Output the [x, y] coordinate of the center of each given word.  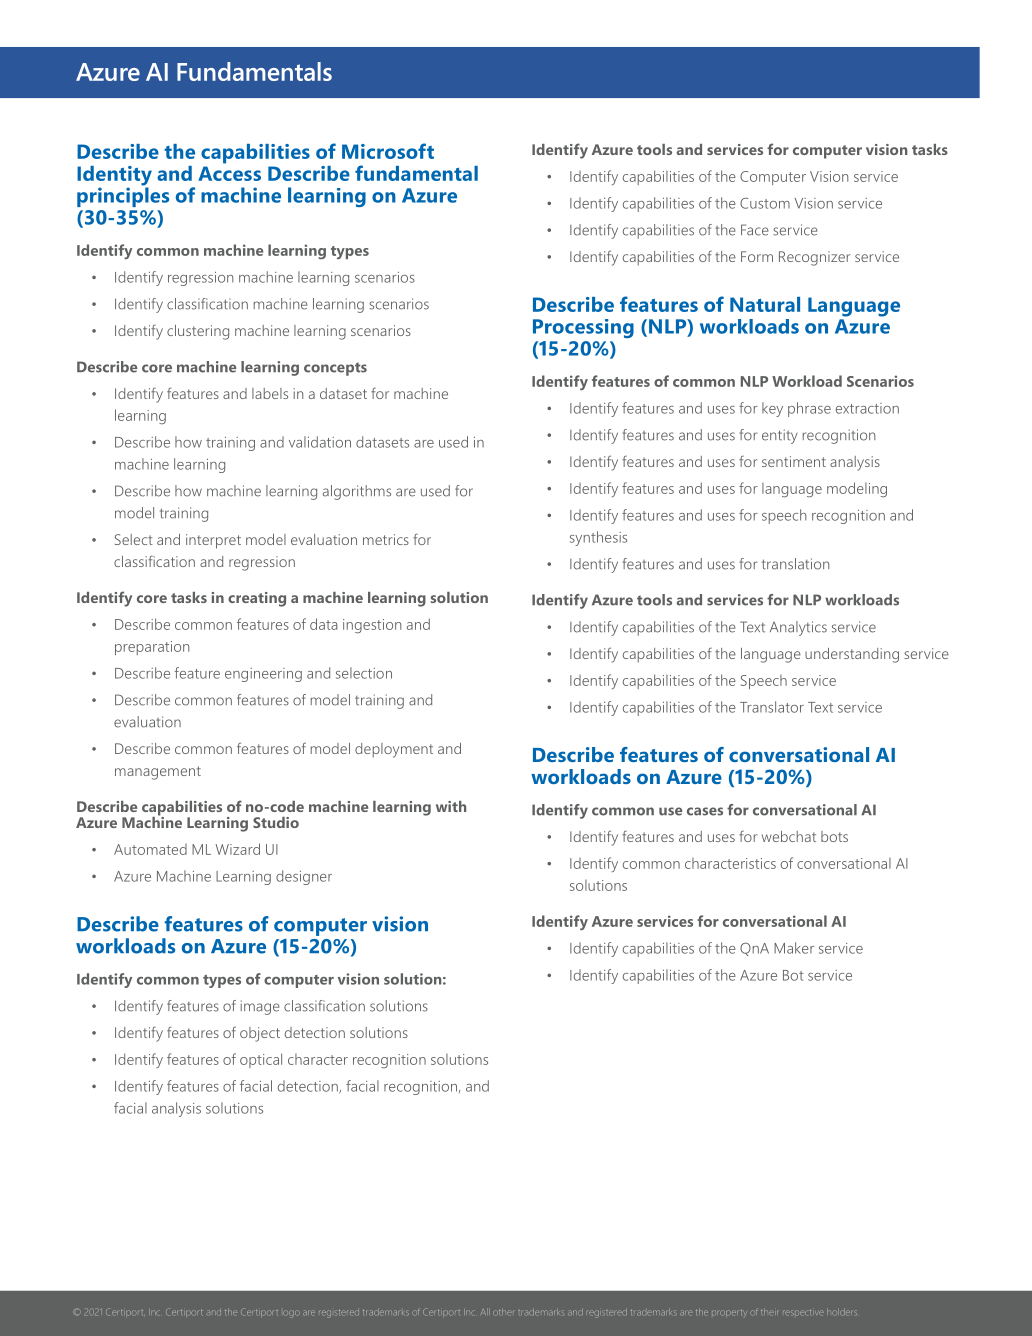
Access [229, 173]
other [503, 1312]
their [769, 1312]
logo [291, 1313]
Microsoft [388, 151]
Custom [765, 203]
